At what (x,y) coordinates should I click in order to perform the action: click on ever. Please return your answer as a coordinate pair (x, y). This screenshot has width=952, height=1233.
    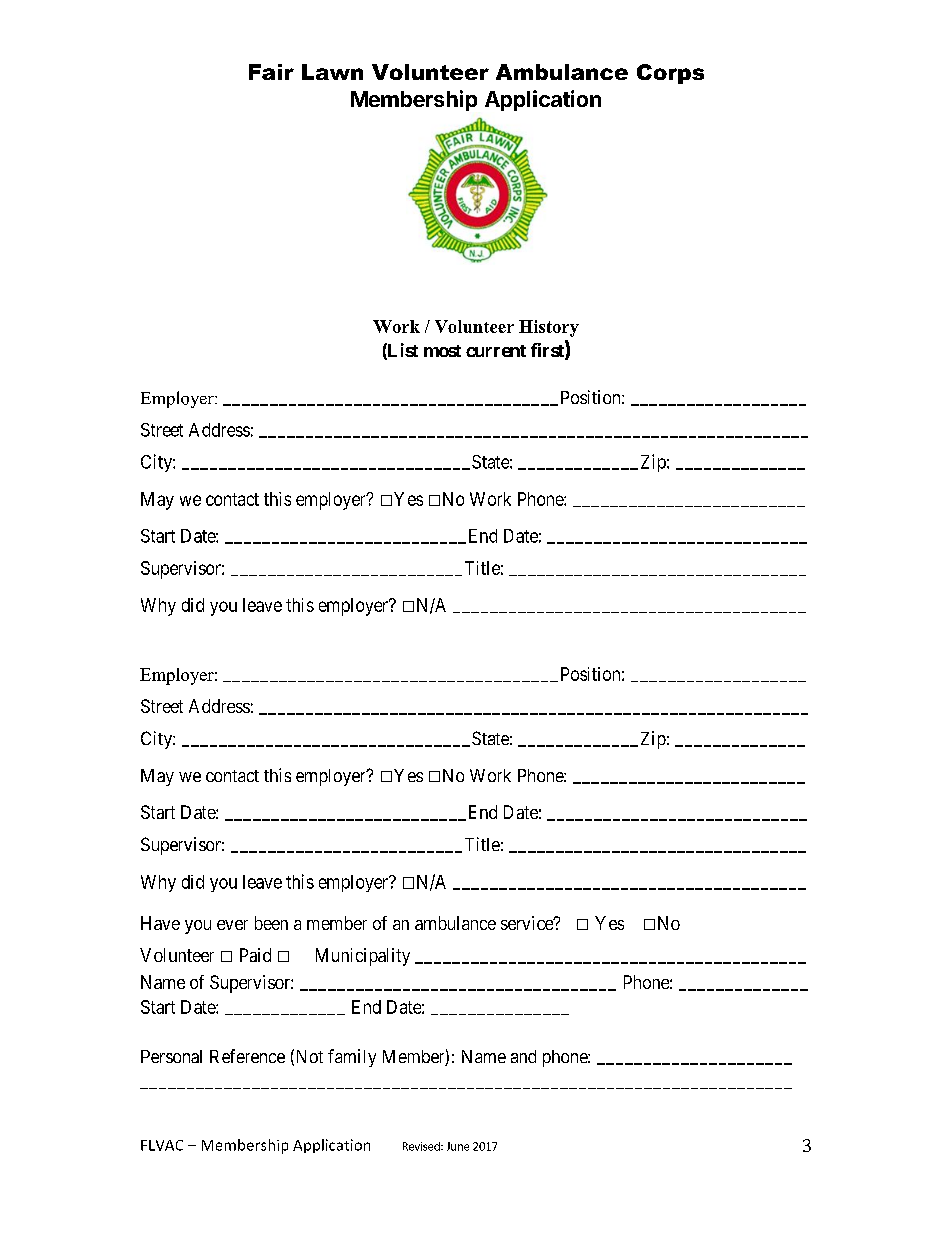
    Looking at the image, I should click on (232, 925).
